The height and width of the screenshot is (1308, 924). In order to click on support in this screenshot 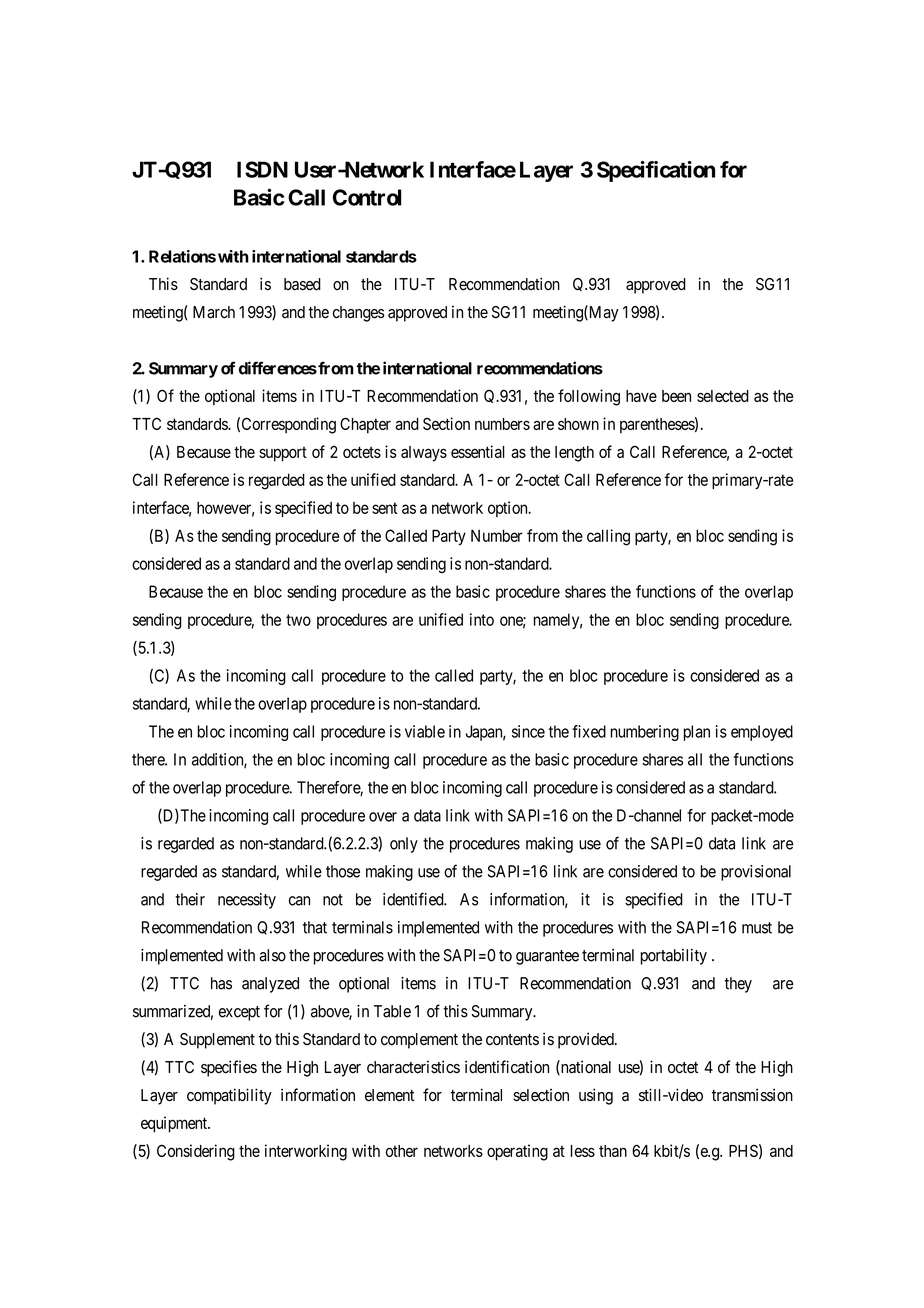, I will do `click(283, 454)`.
